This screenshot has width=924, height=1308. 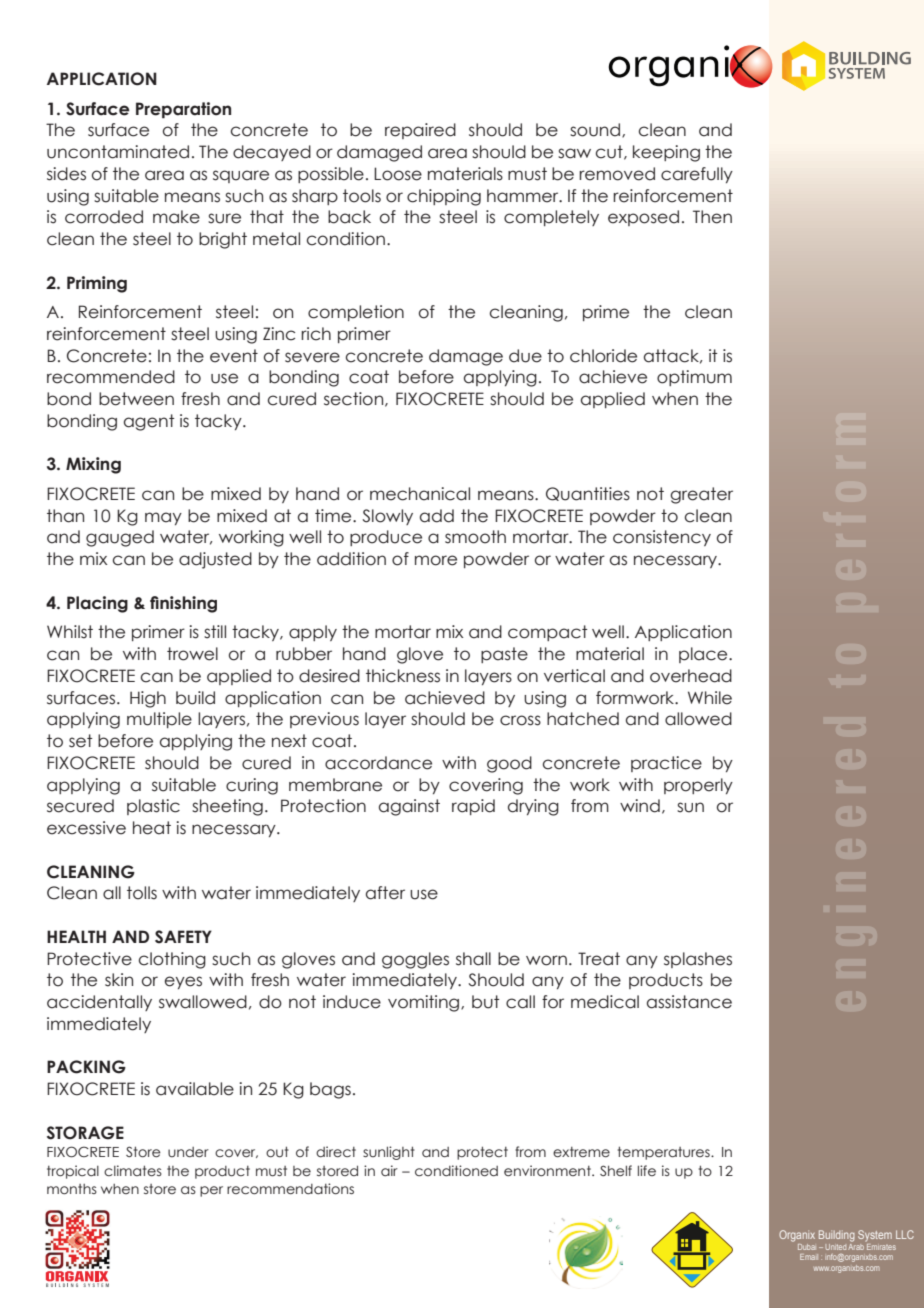 I want to click on Dubai, so click(x=807, y=1247).
